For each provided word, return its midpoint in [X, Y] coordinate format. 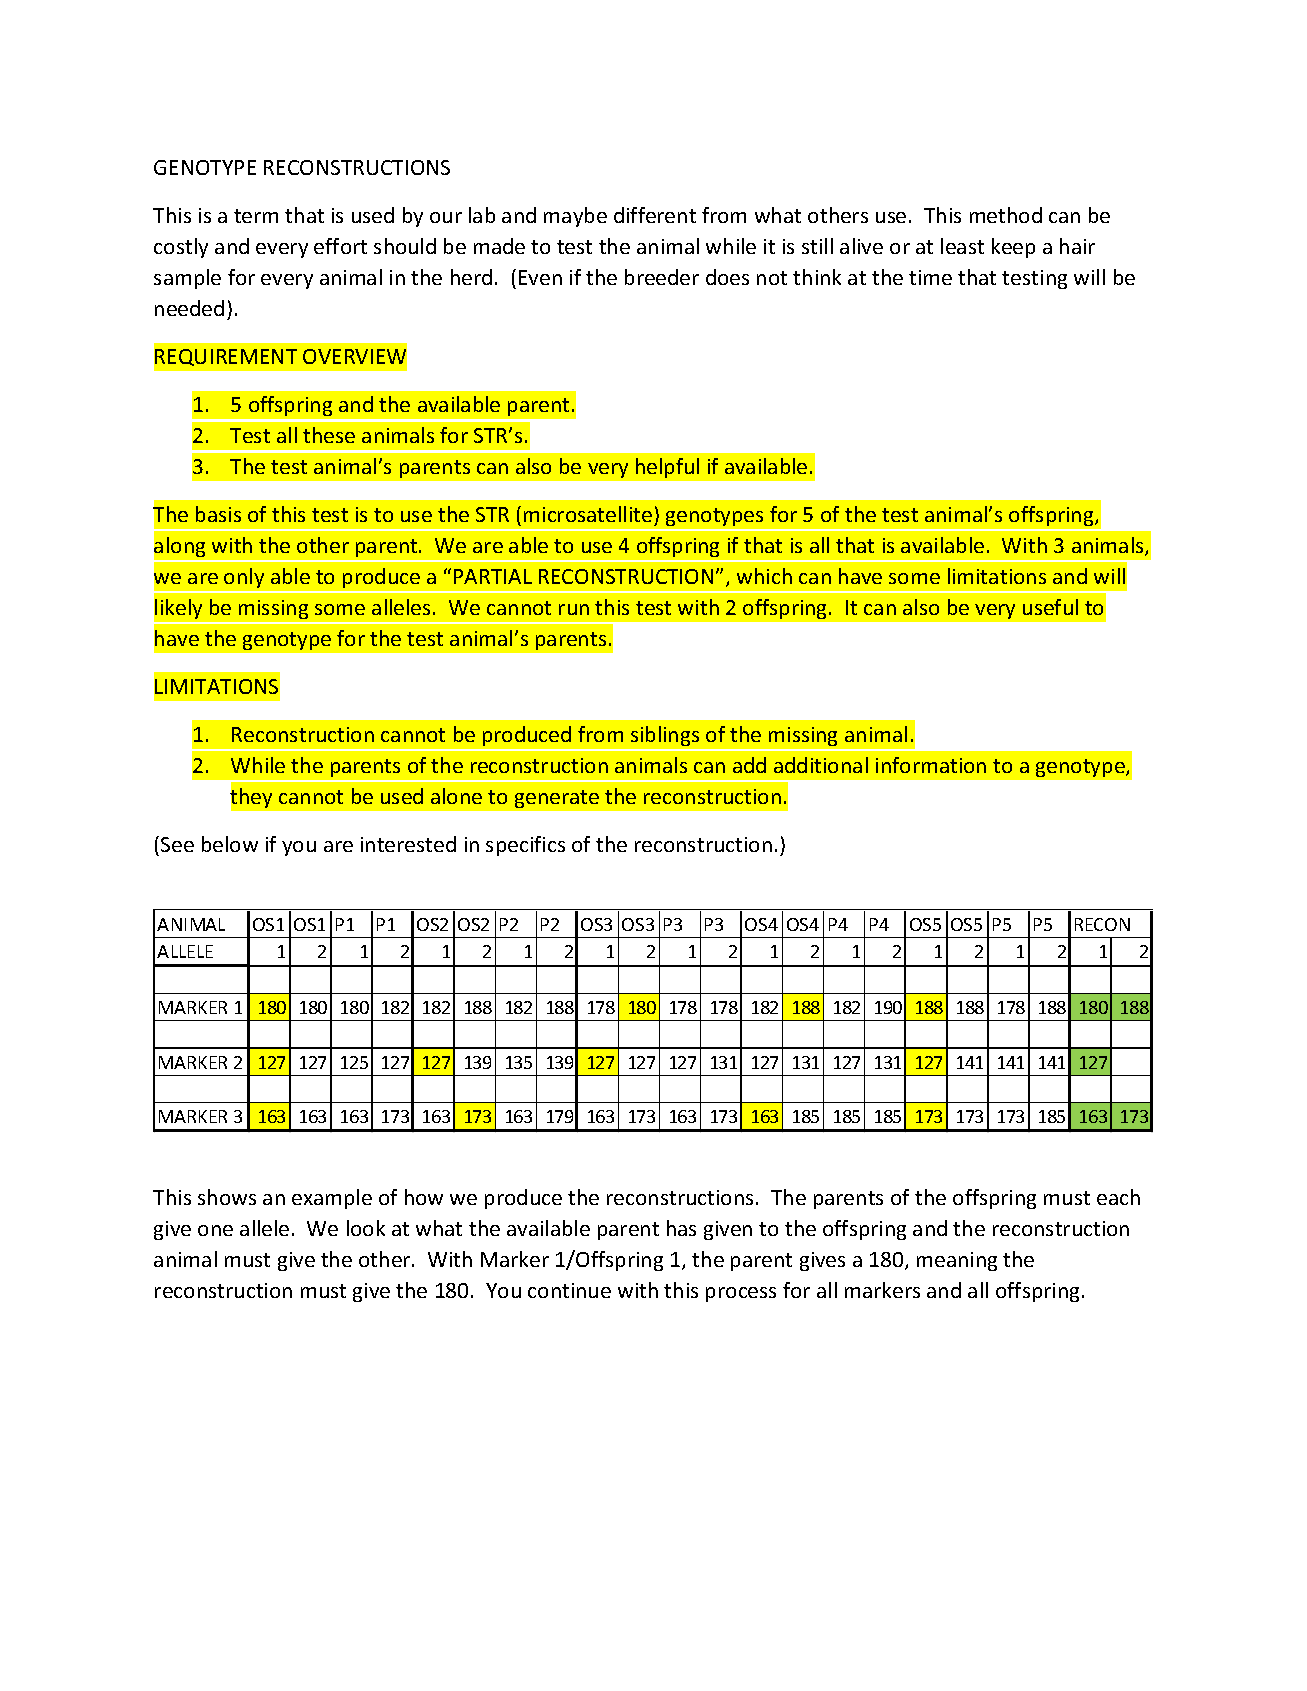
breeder [662, 277]
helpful [667, 468]
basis [218, 514]
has [681, 1228]
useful [1050, 607]
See [177, 844]
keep [1013, 248]
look [366, 1228]
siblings [665, 736]
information [931, 765]
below [230, 844]
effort [340, 246]
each [1118, 1197]
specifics [525, 846]
